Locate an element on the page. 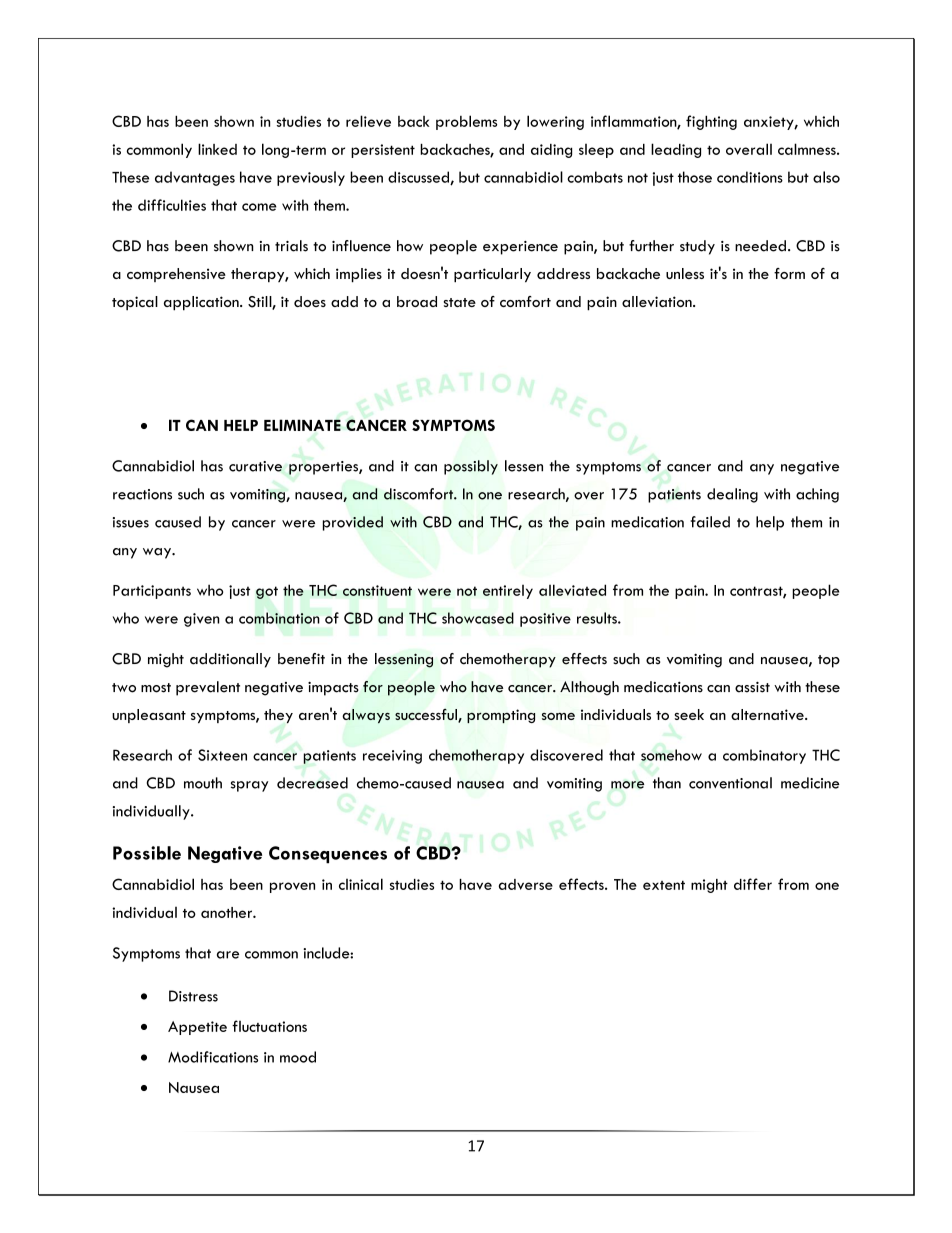 The height and width of the document is (1233, 952). failed is located at coordinates (710, 522).
